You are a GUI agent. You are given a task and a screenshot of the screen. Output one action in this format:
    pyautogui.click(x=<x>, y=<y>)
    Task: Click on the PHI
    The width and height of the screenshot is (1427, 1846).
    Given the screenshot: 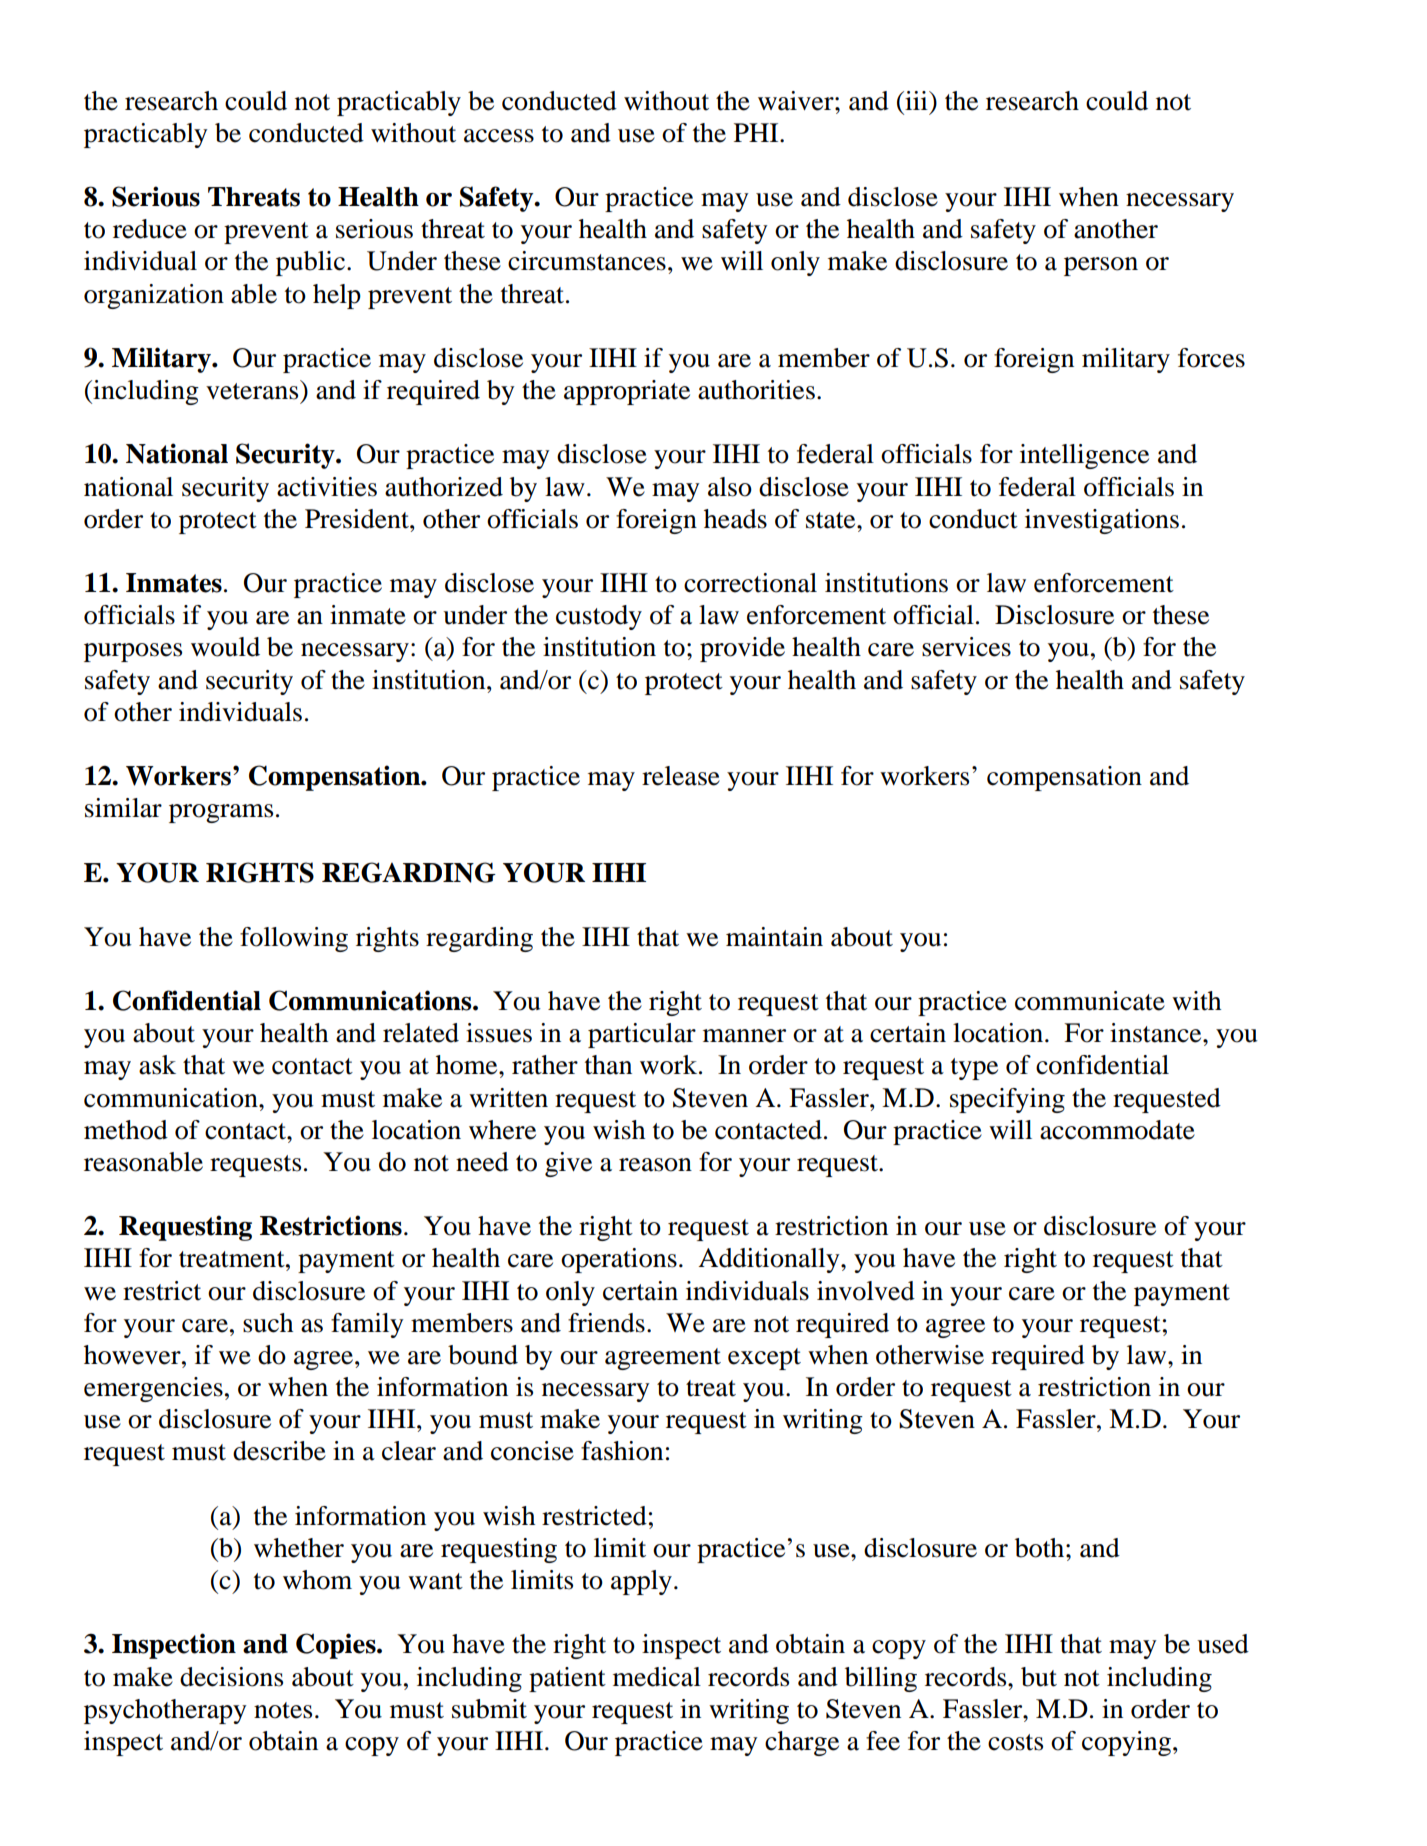 What is the action you would take?
    pyautogui.click(x=757, y=132)
